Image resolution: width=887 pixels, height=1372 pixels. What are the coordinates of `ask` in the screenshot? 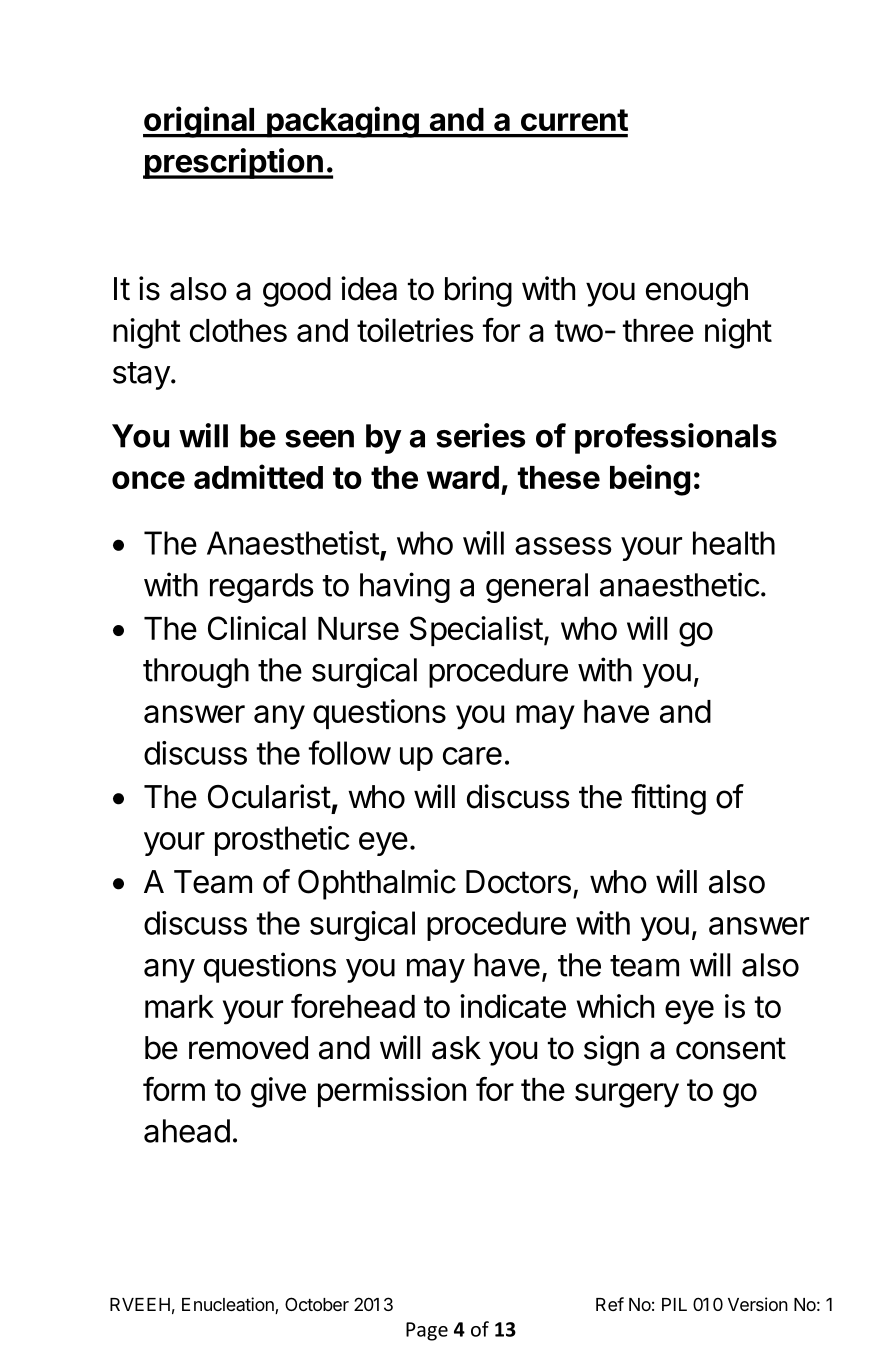 It's located at (456, 1048).
